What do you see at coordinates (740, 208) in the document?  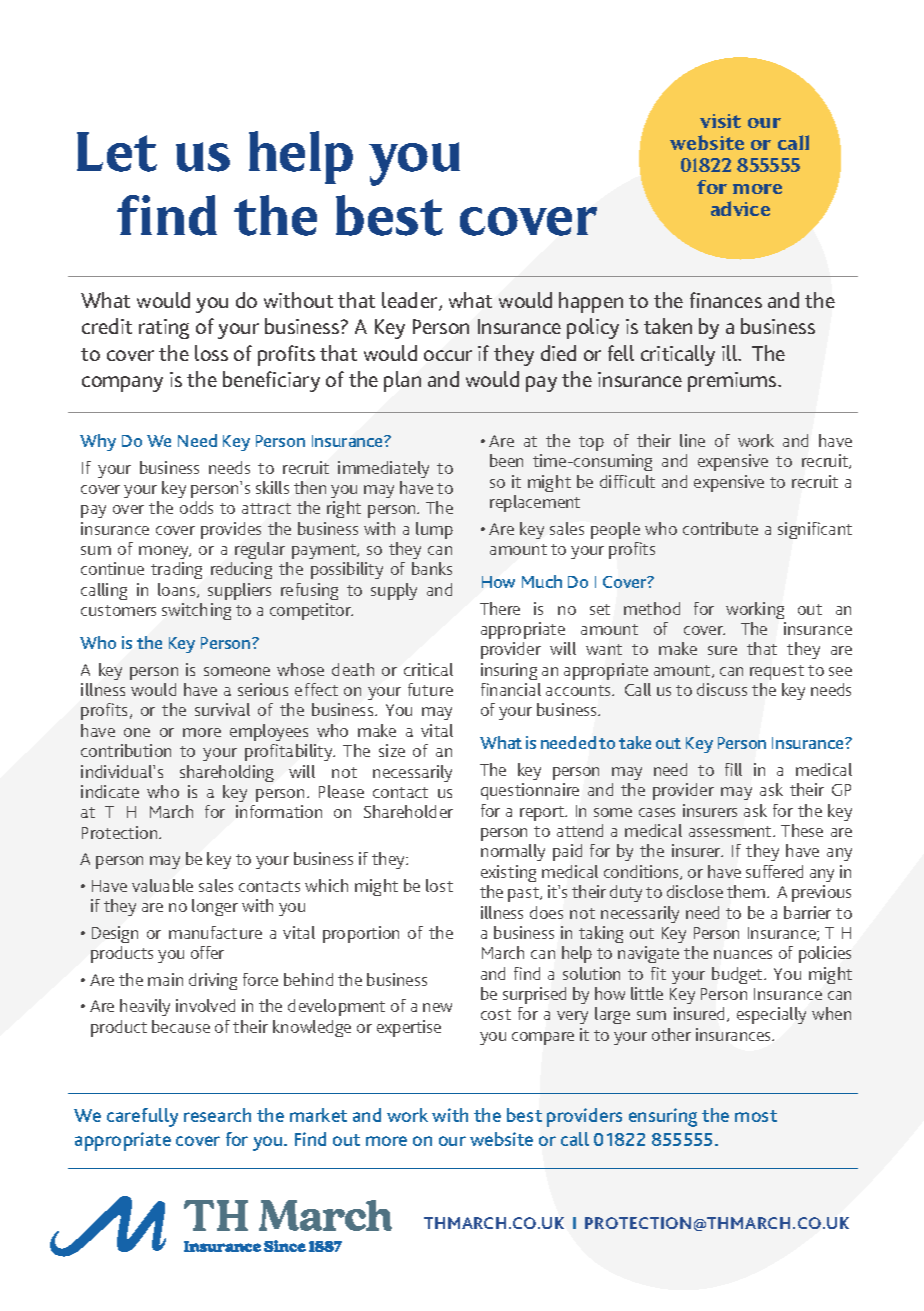 I see `advice` at bounding box center [740, 208].
